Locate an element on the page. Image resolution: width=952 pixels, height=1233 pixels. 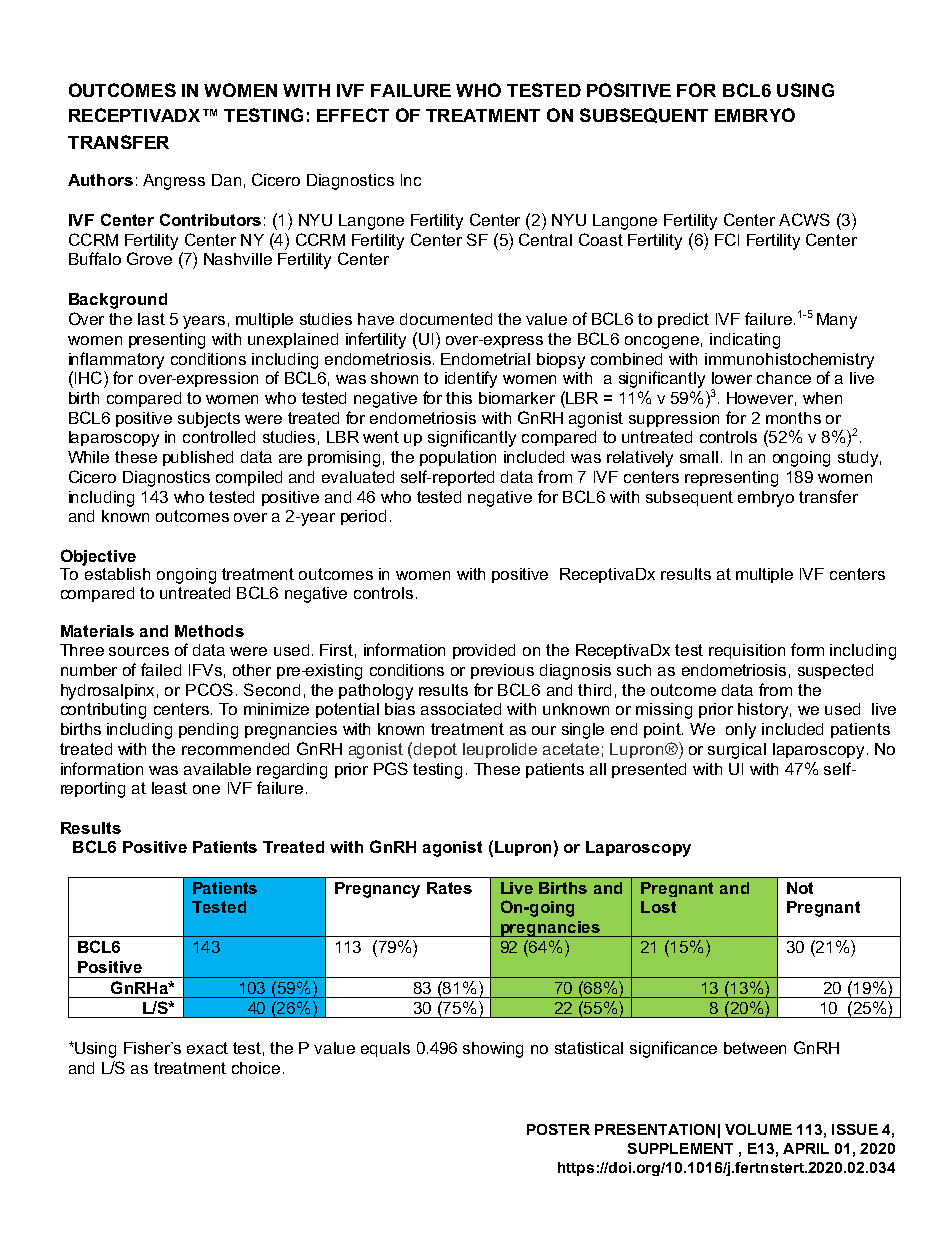
POSTER is located at coordinates (558, 1129).
